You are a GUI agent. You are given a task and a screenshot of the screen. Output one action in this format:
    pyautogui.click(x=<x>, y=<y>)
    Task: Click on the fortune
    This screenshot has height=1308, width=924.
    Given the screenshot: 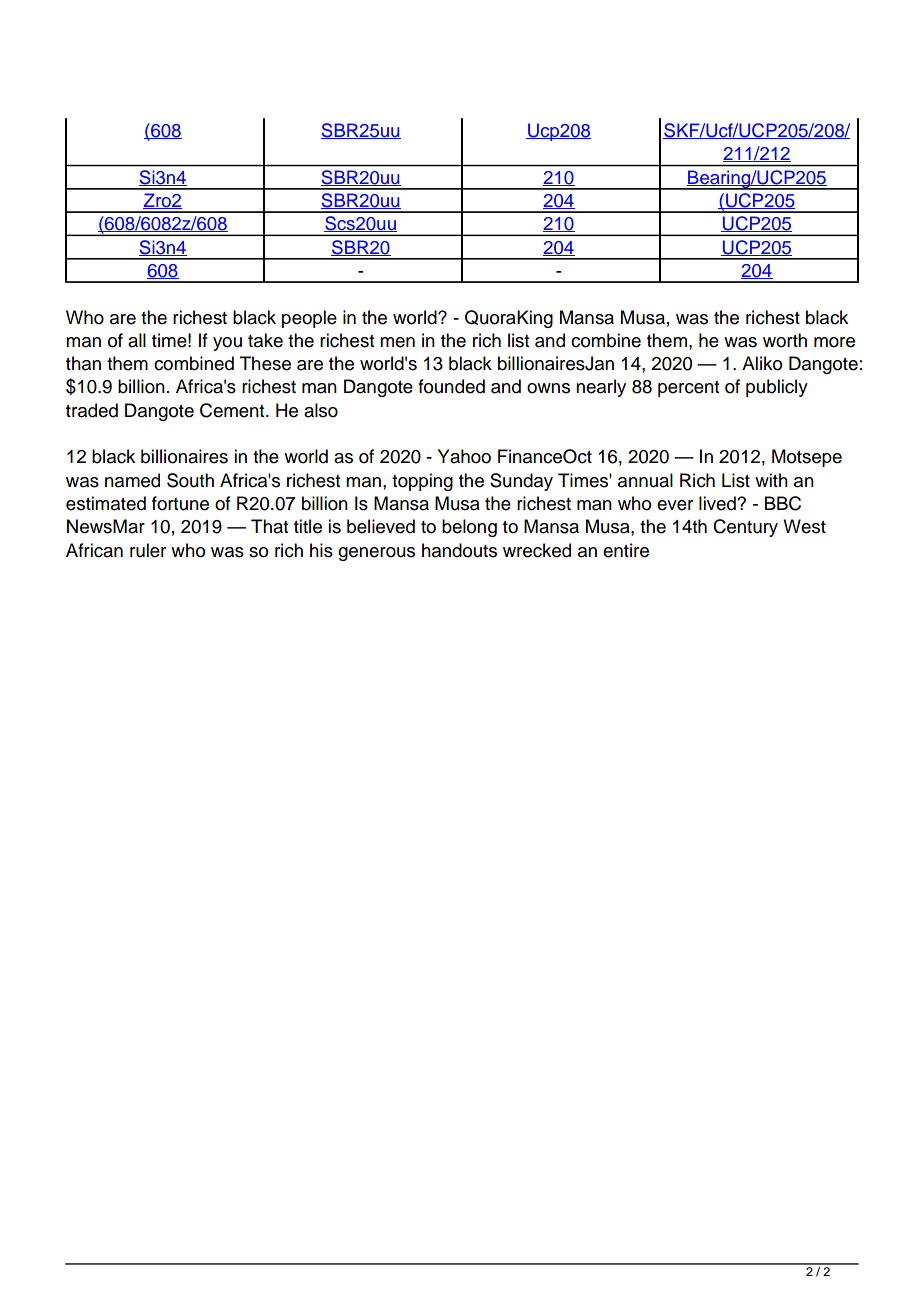 What is the action you would take?
    pyautogui.click(x=180, y=503)
